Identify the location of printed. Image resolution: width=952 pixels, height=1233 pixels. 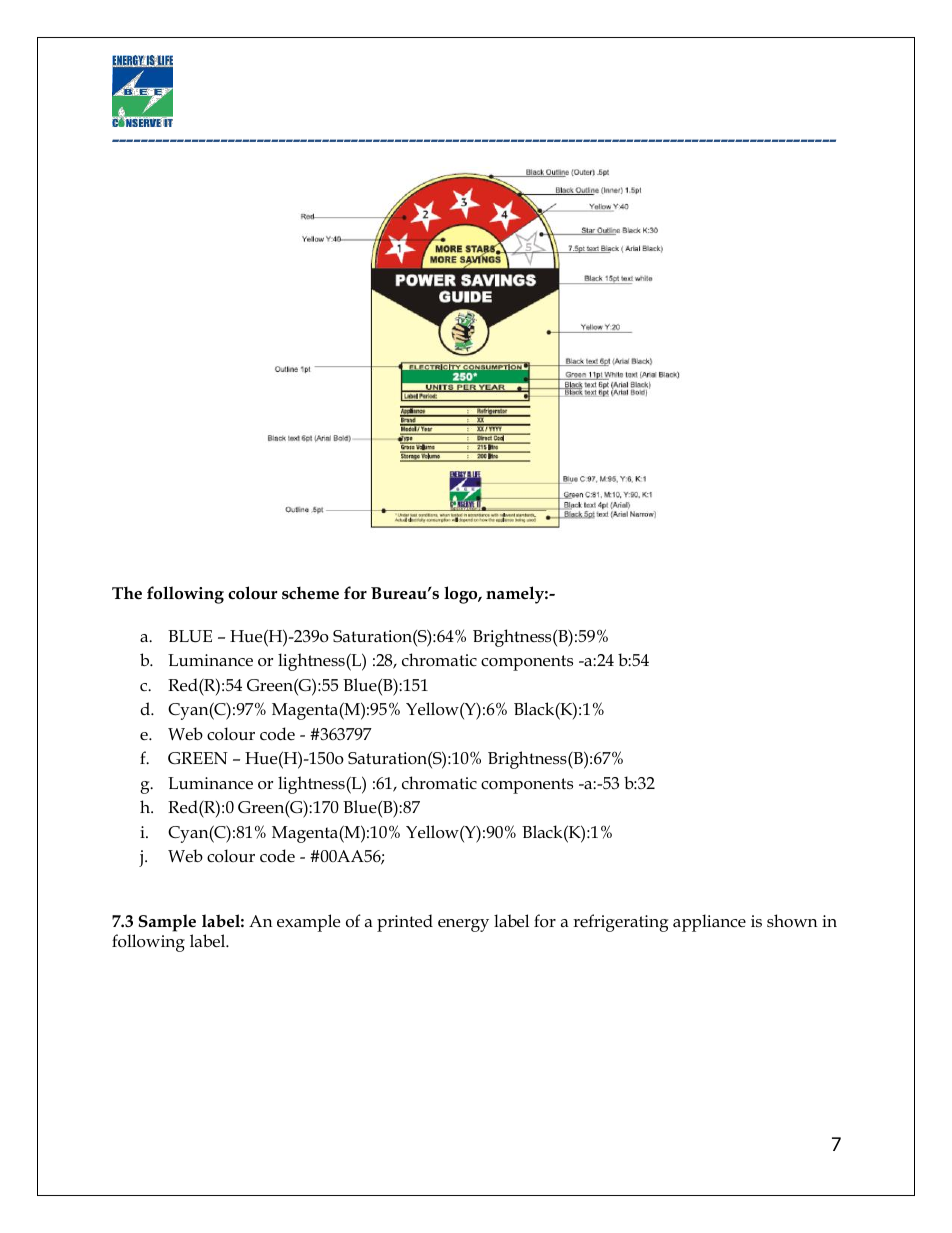
(405, 923).
